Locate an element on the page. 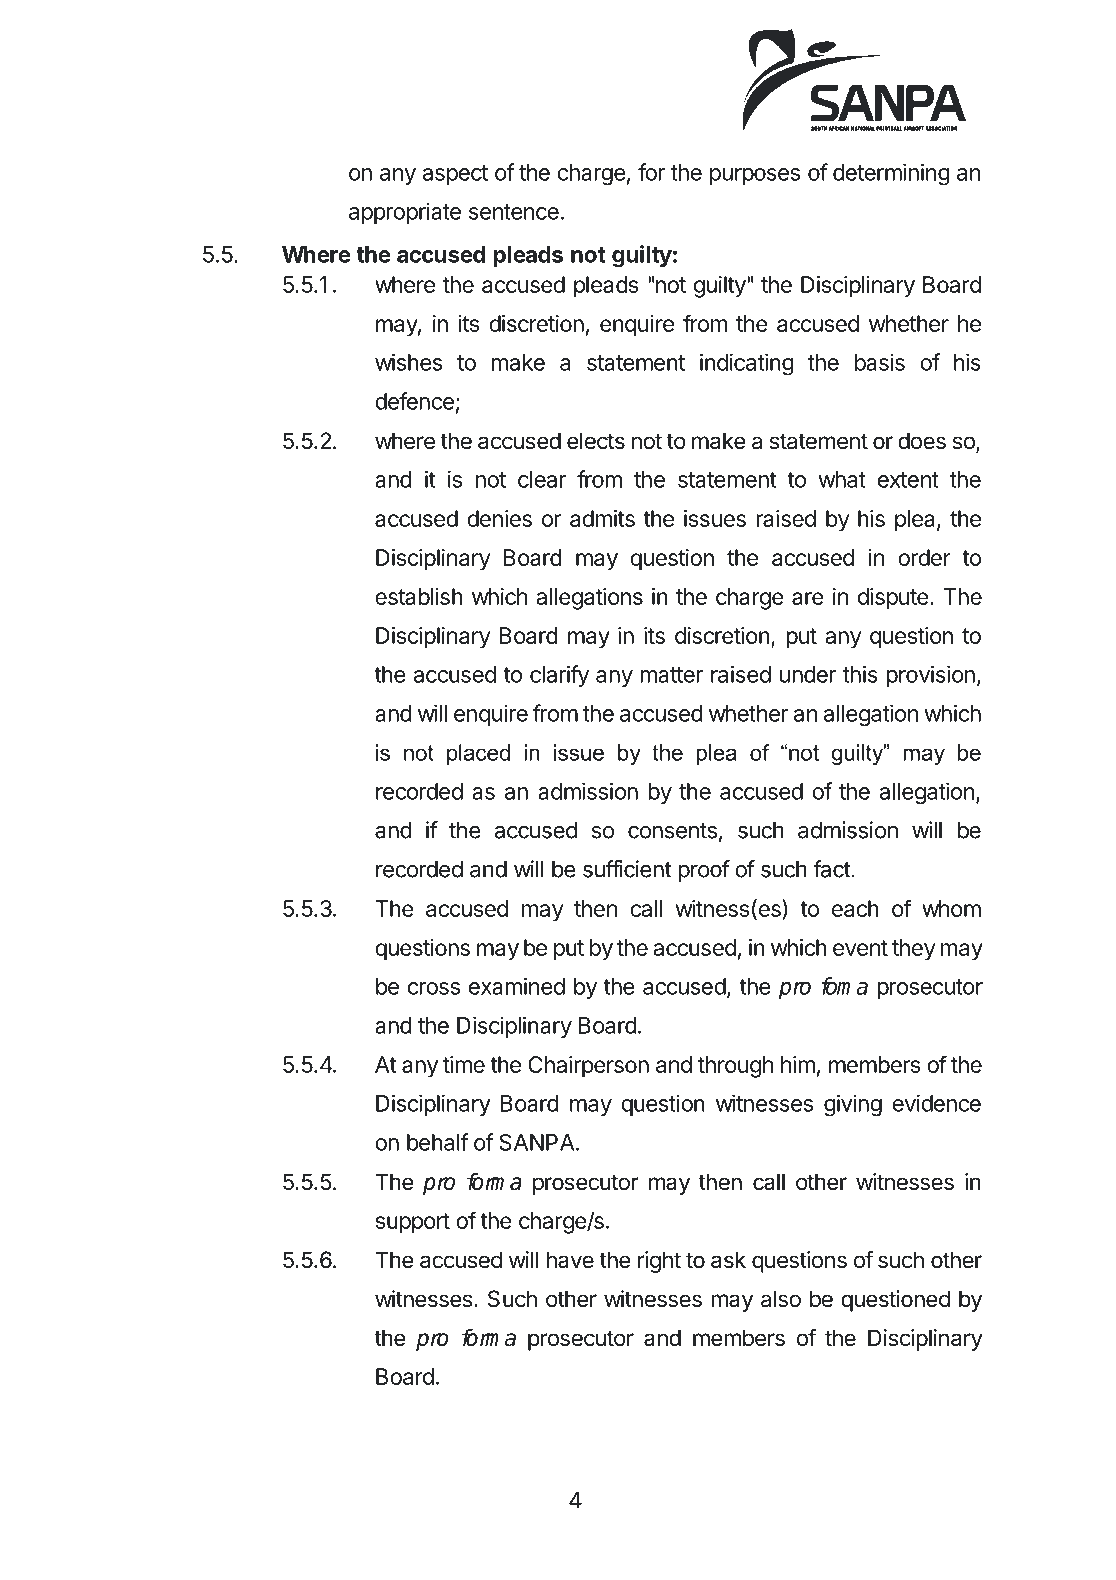 The height and width of the document is (1580, 1116). support is located at coordinates (413, 1223).
